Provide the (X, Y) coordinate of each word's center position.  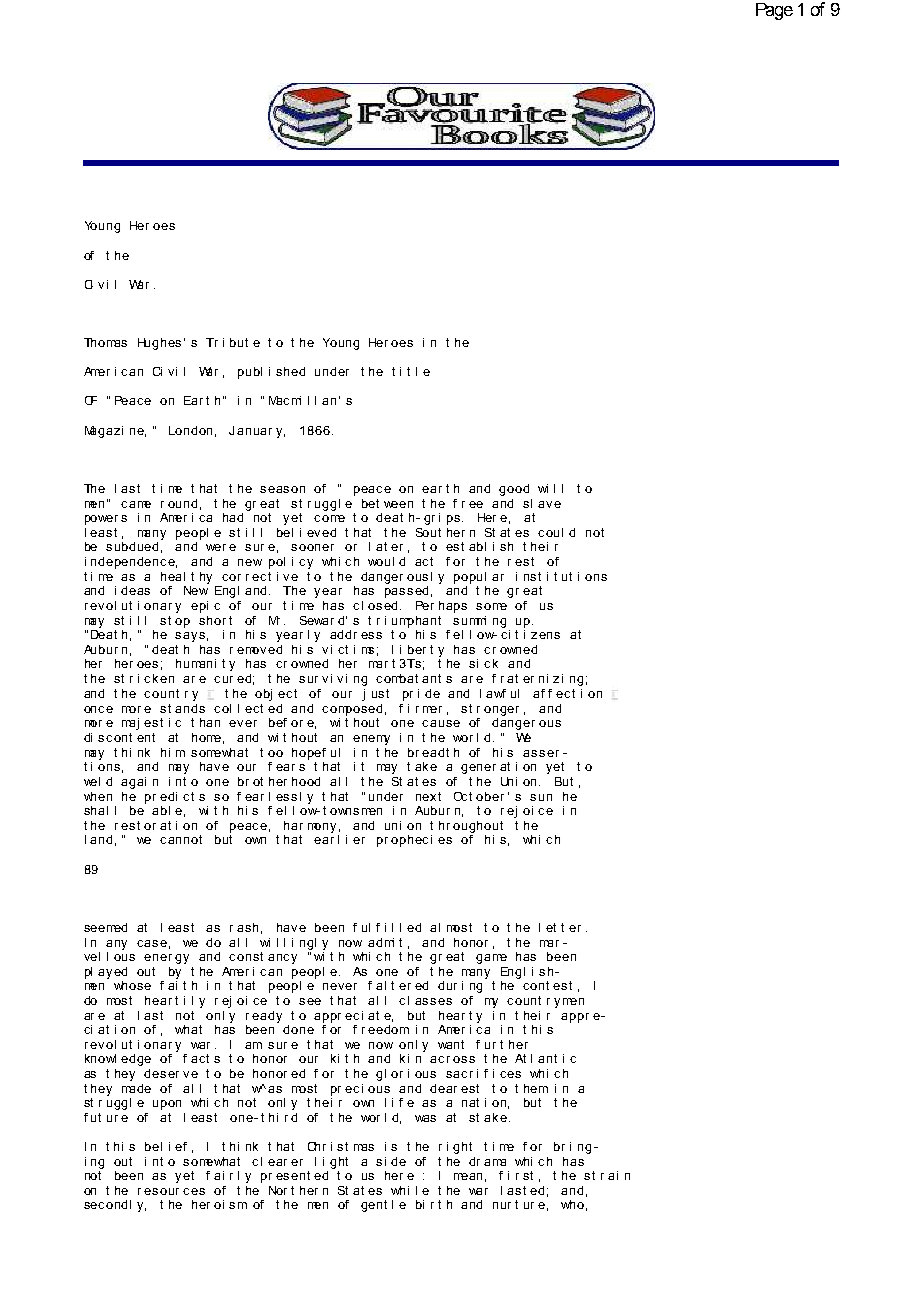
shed (290, 371)
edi (168, 796)
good (514, 490)
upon (167, 1105)
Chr (317, 1146)
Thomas (105, 342)
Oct (463, 796)
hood (306, 781)
